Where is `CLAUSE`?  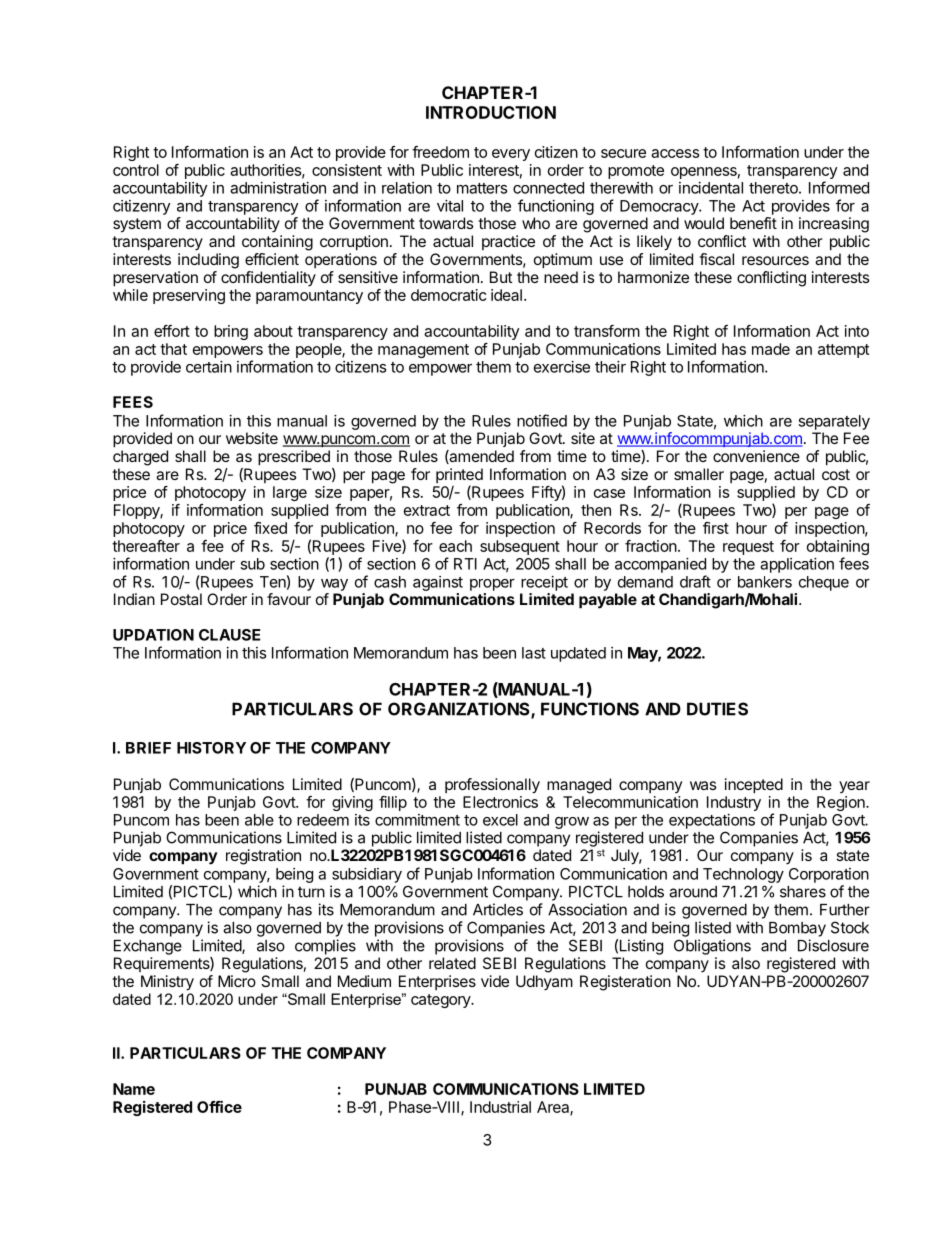 CLAUSE is located at coordinates (229, 635).
